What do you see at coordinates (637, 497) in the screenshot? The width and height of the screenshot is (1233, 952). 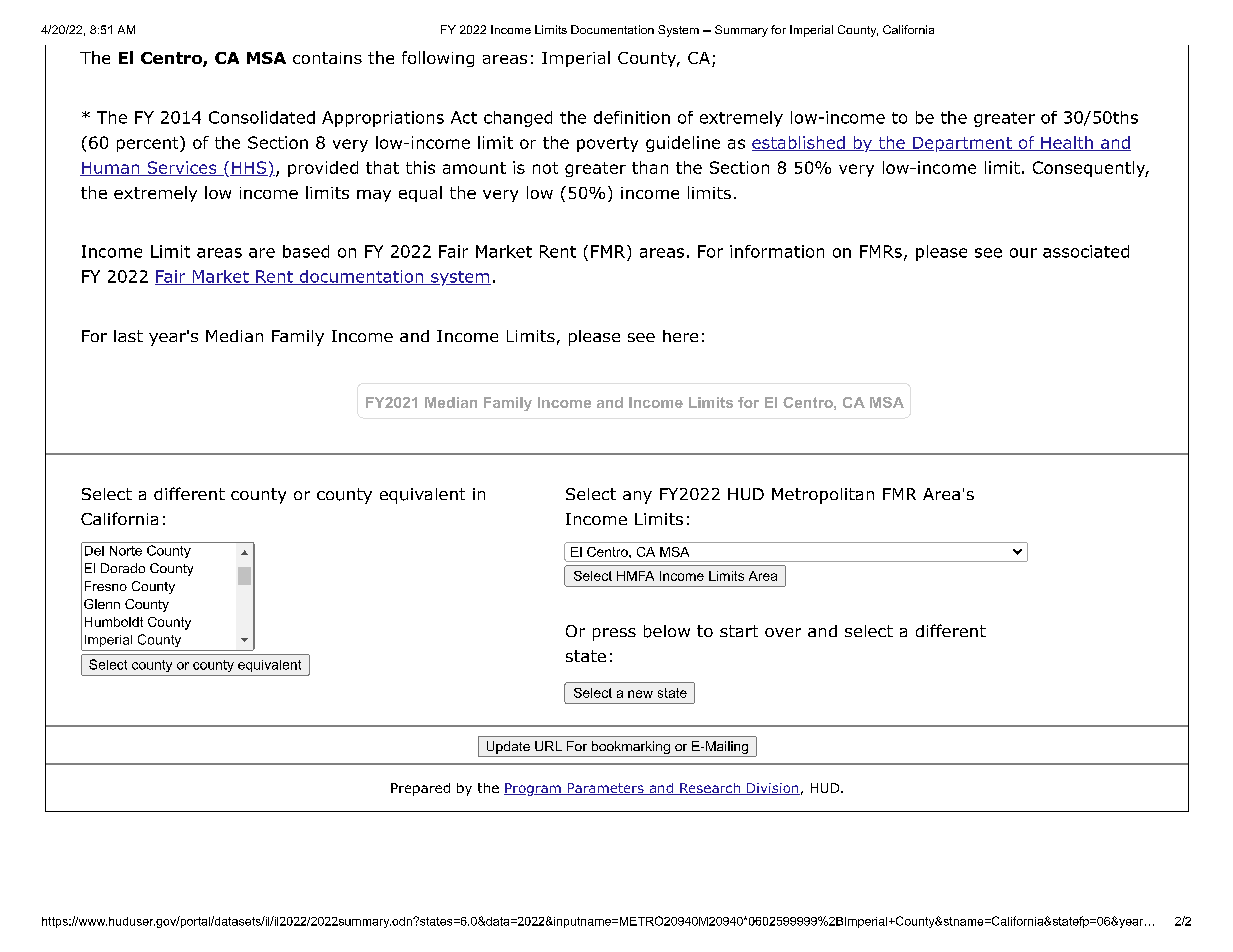 I see `any` at bounding box center [637, 497].
